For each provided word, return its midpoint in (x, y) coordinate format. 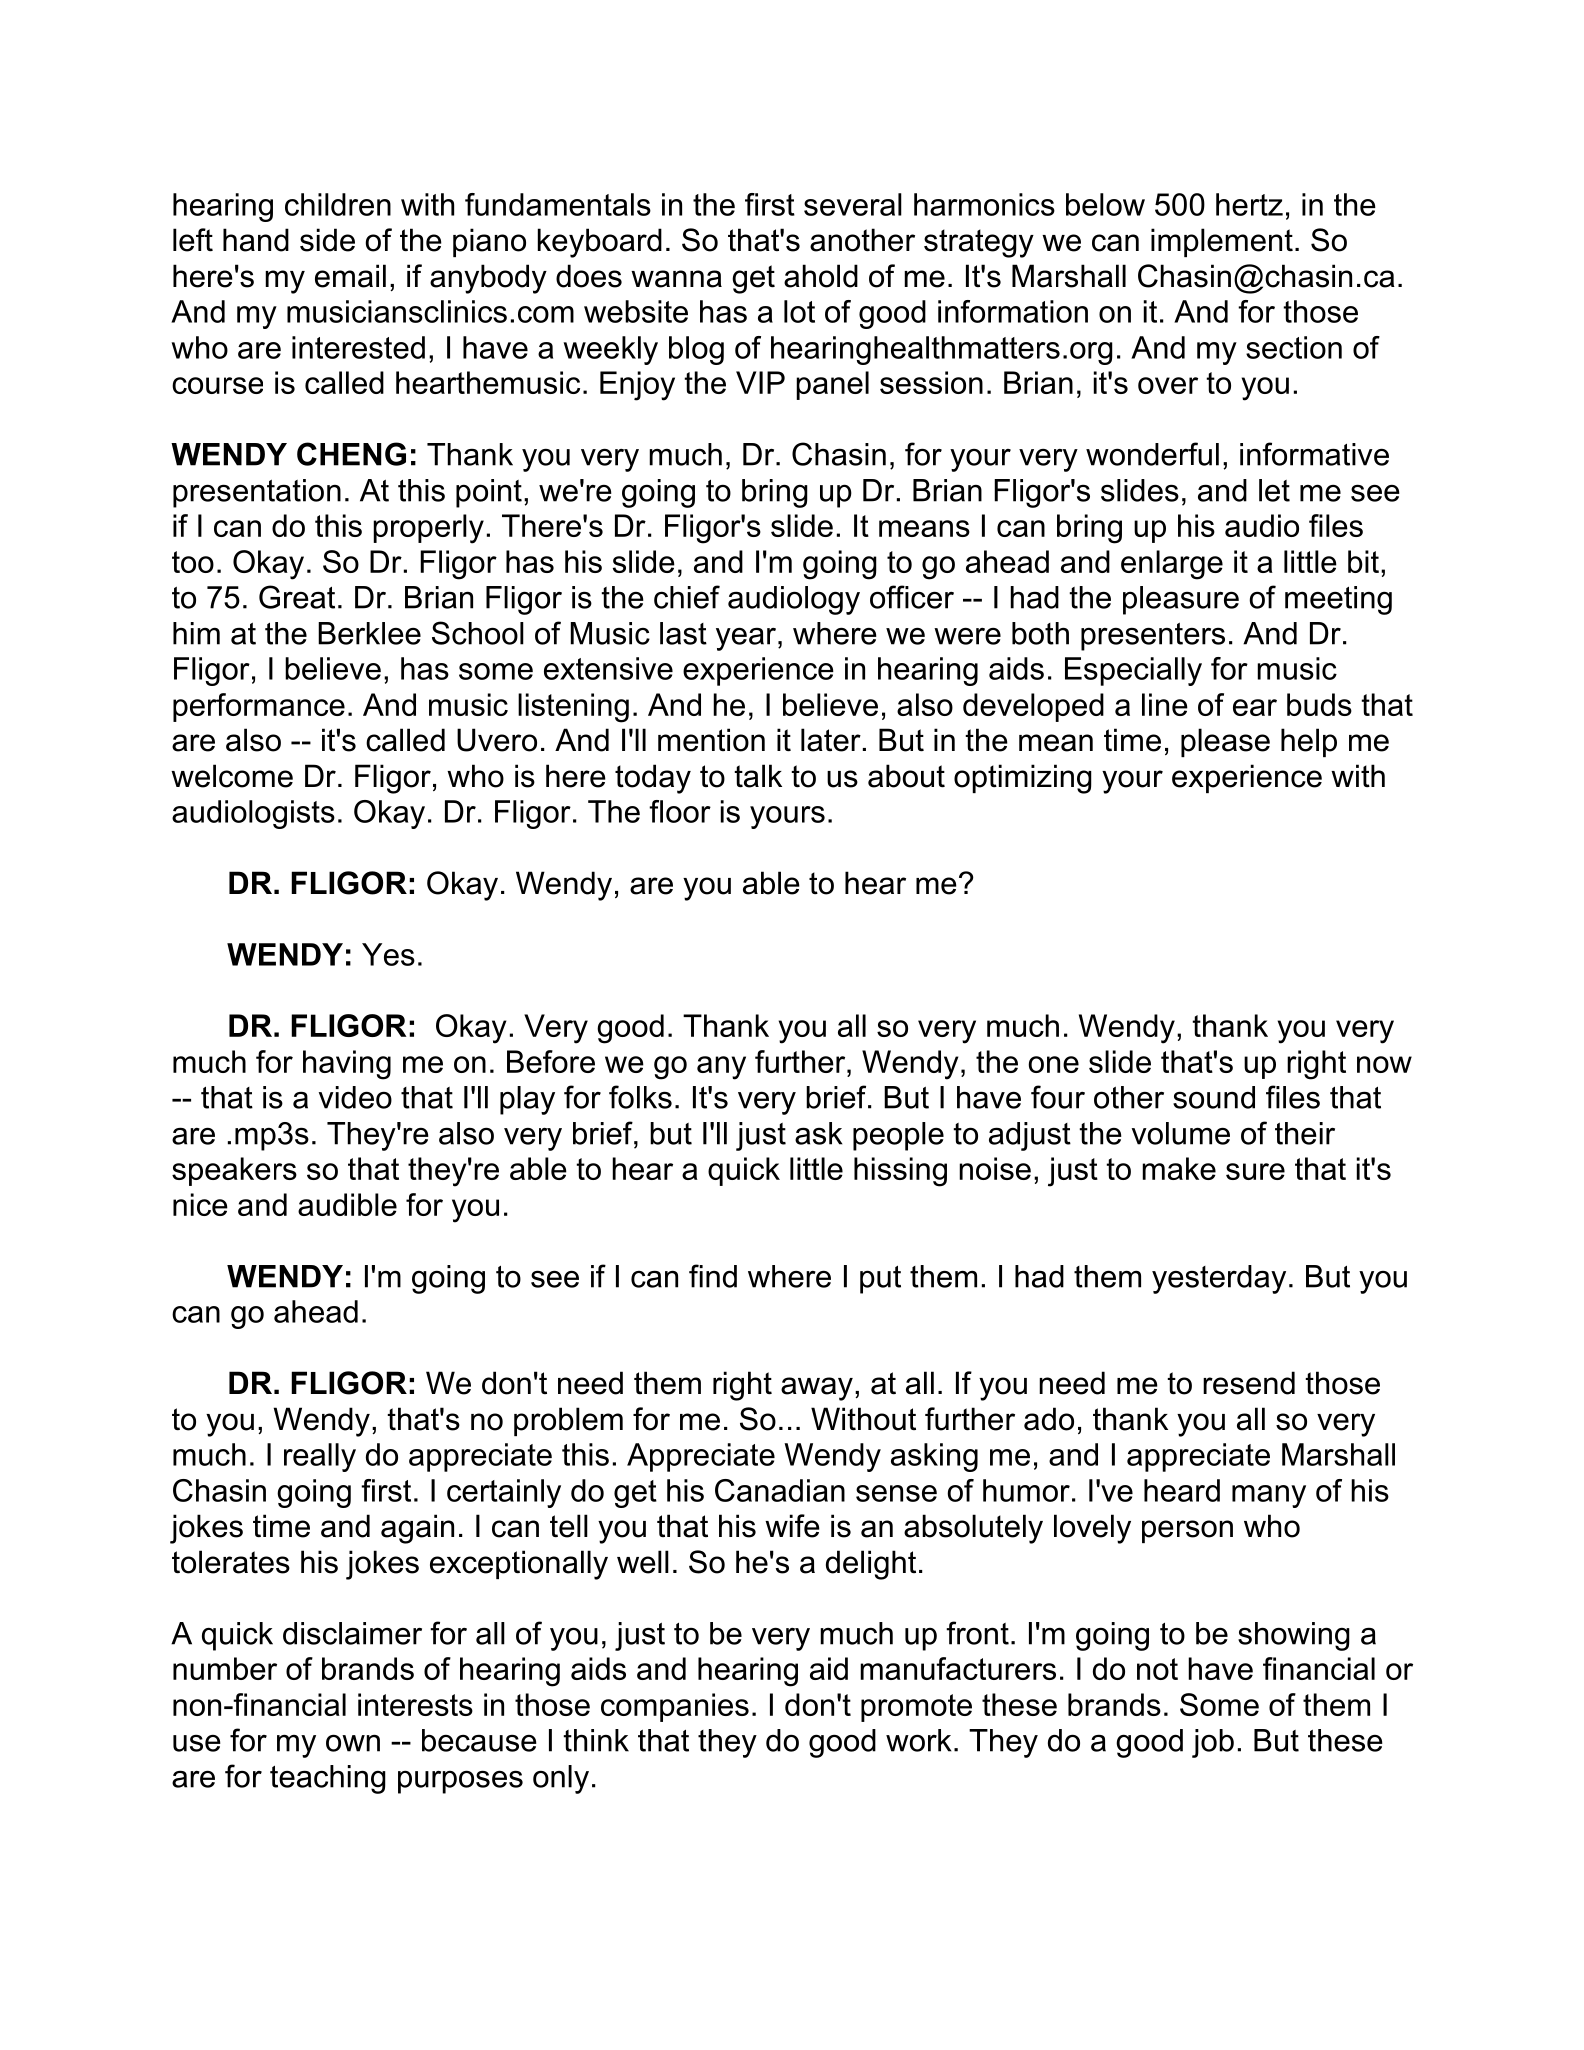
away (817, 1389)
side (327, 240)
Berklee (369, 633)
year (747, 639)
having (347, 1065)
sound (1214, 1097)
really (320, 1457)
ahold (821, 276)
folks (640, 1097)
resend (1249, 1383)
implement (1222, 242)
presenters (1153, 636)
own (353, 1743)
